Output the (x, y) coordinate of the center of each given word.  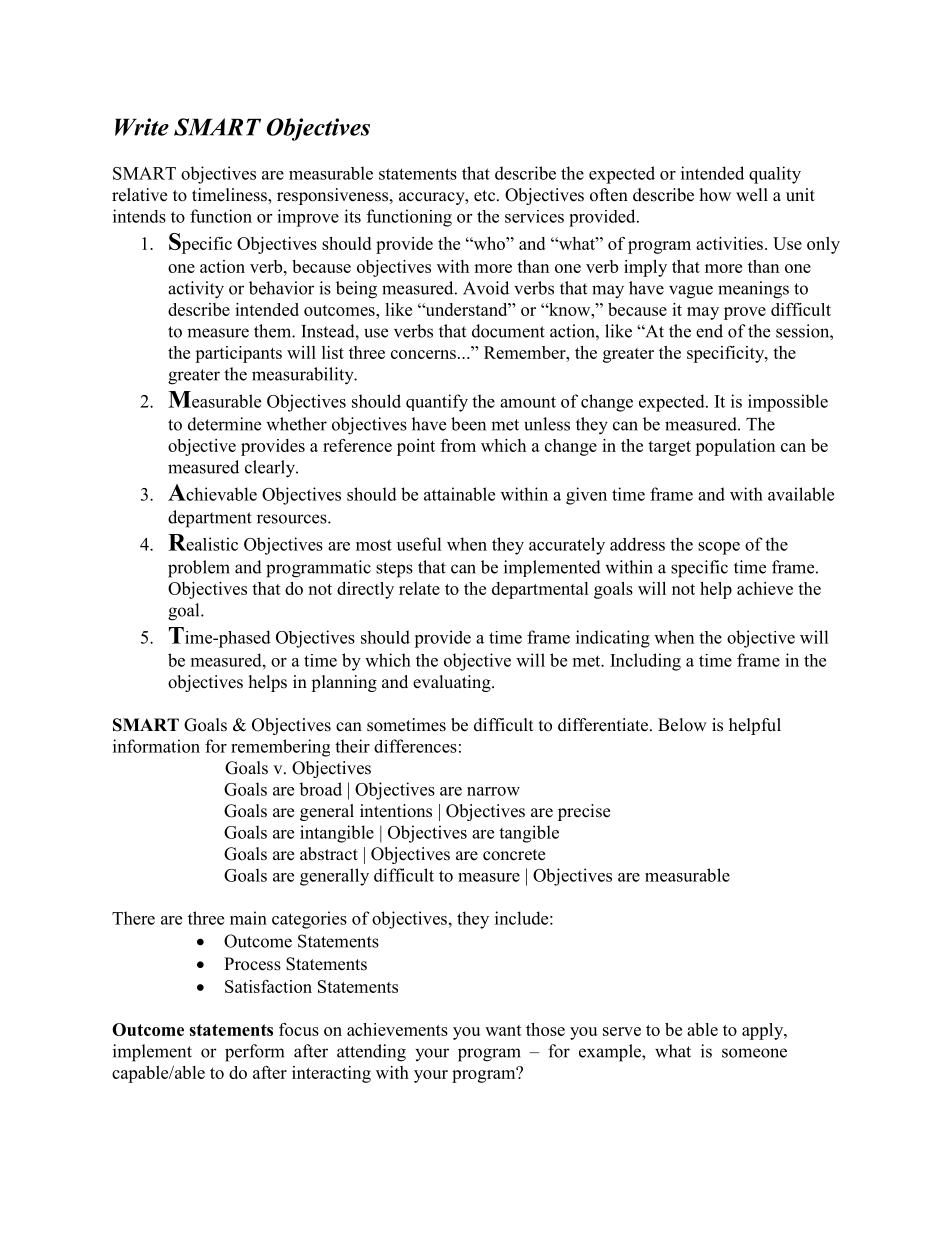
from (458, 445)
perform (254, 1053)
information (156, 746)
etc (486, 196)
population (735, 447)
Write (142, 127)
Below (682, 725)
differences (415, 746)
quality (775, 175)
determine (224, 424)
